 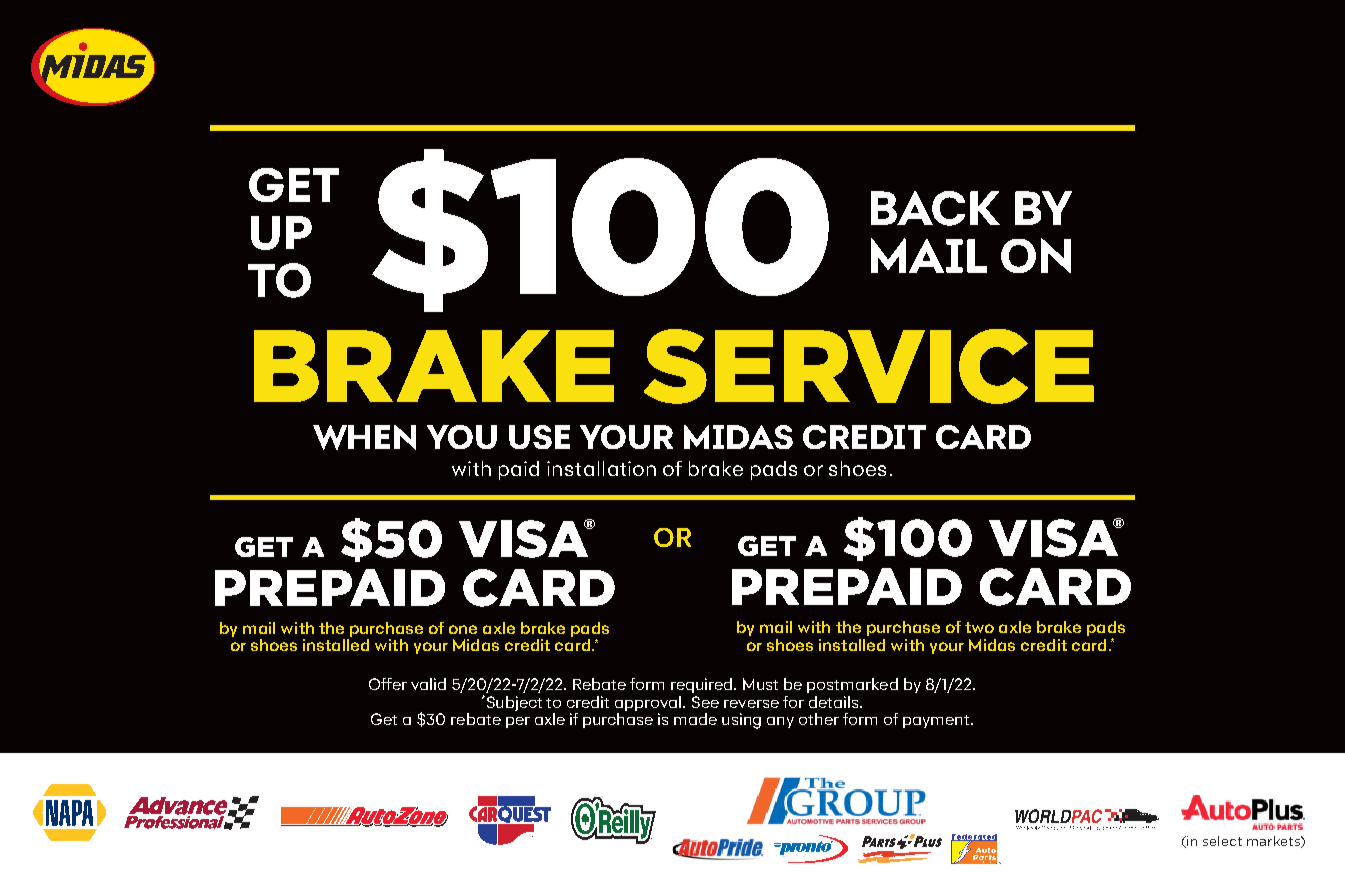 I want to click on Must, so click(x=760, y=684).
